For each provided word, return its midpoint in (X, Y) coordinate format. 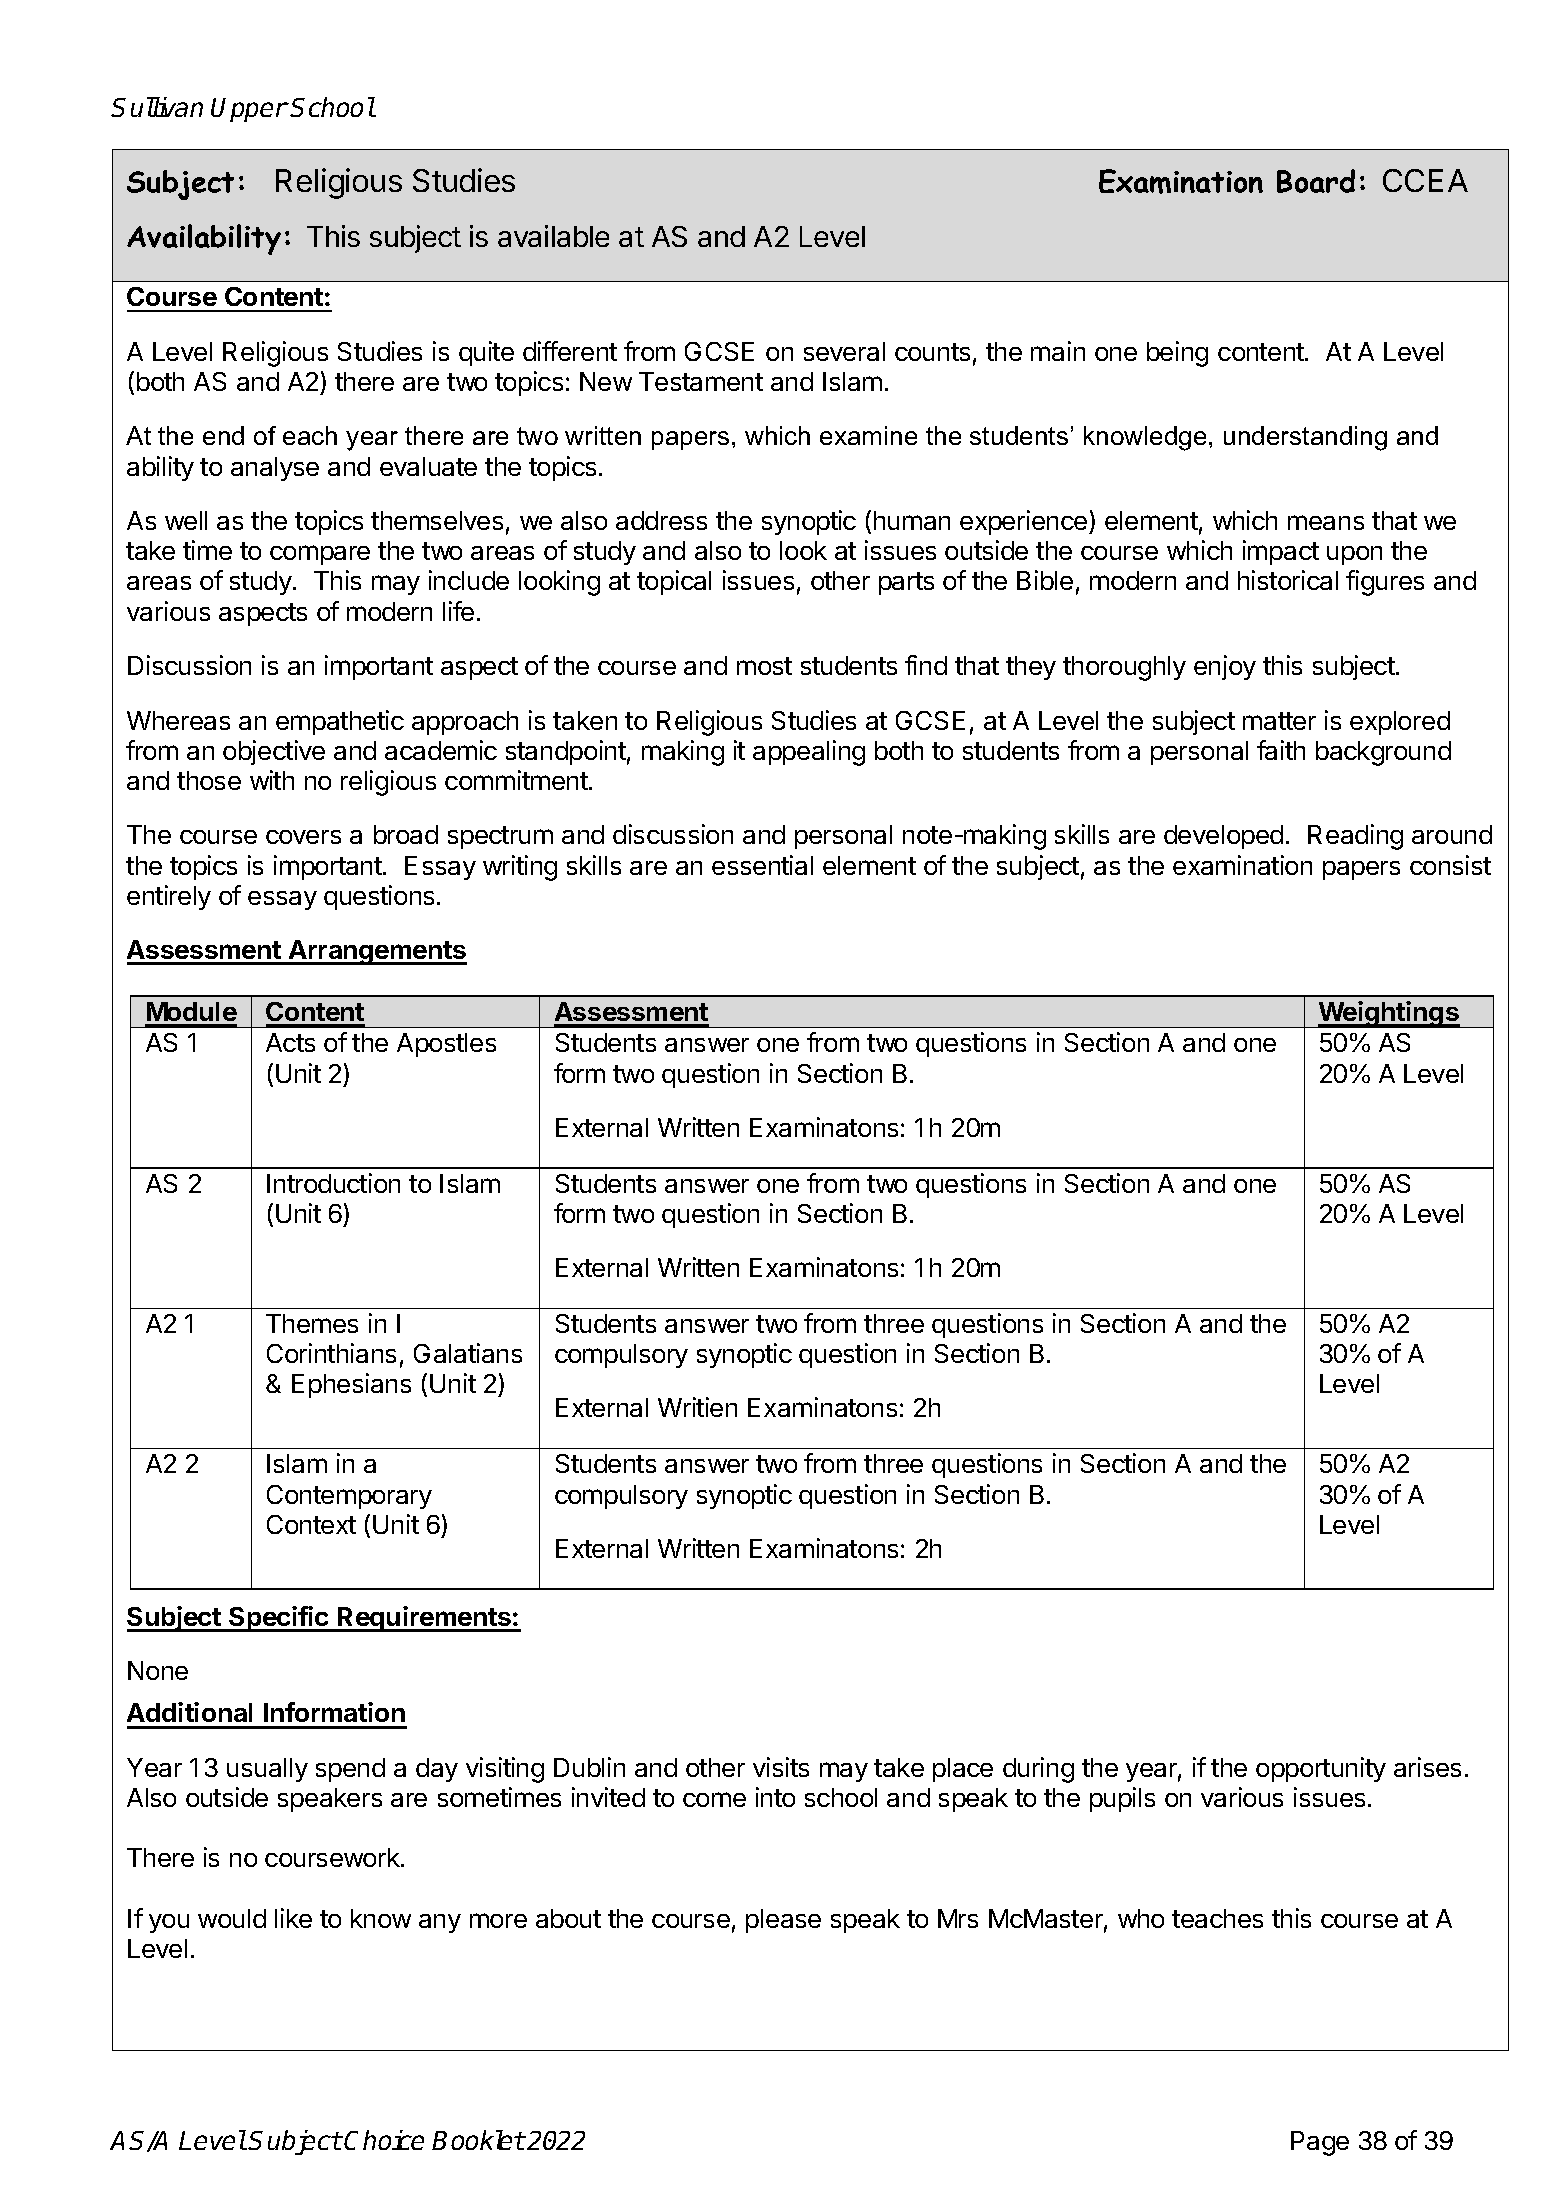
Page (1320, 2143)
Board (1316, 181)
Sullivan (157, 107)
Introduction (333, 1183)
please (783, 1921)
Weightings (1388, 1014)
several (844, 351)
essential (762, 865)
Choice (384, 2140)
